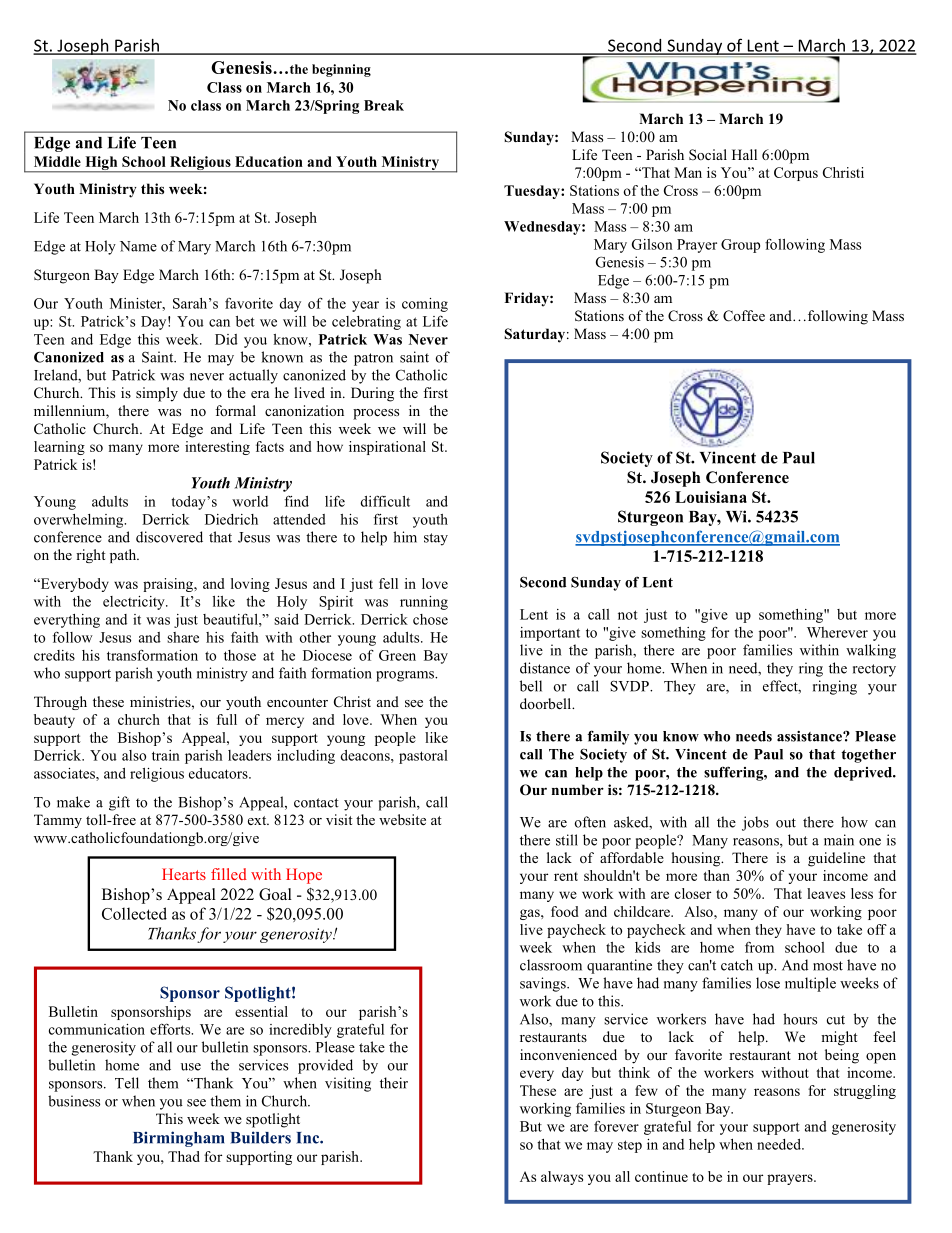  What do you see at coordinates (402, 819) in the screenshot?
I see `website` at bounding box center [402, 819].
